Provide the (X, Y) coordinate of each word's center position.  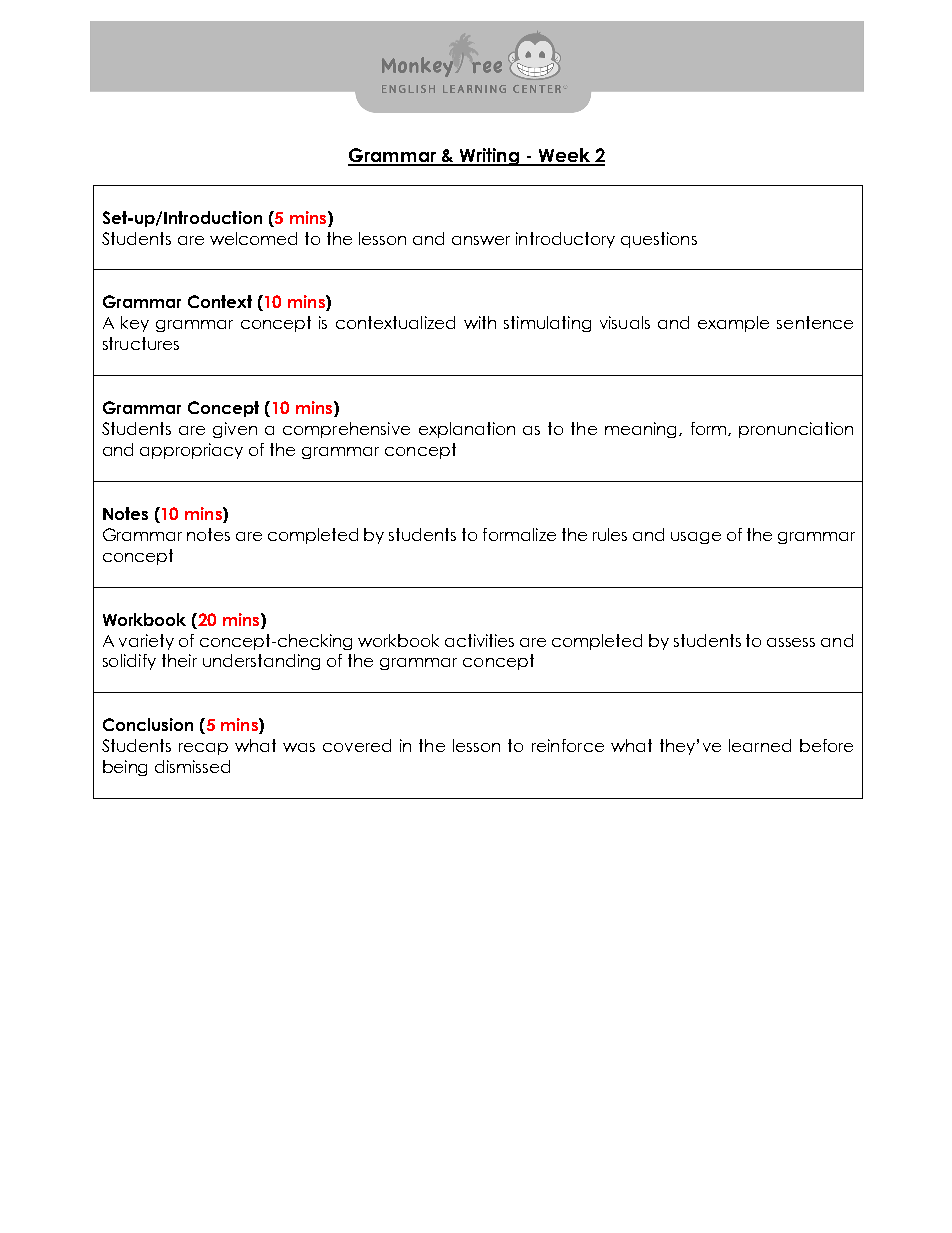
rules (610, 534)
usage (696, 538)
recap (203, 749)
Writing (489, 157)
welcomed (253, 238)
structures (141, 343)
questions (659, 240)
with (480, 322)
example (733, 324)
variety (146, 642)
